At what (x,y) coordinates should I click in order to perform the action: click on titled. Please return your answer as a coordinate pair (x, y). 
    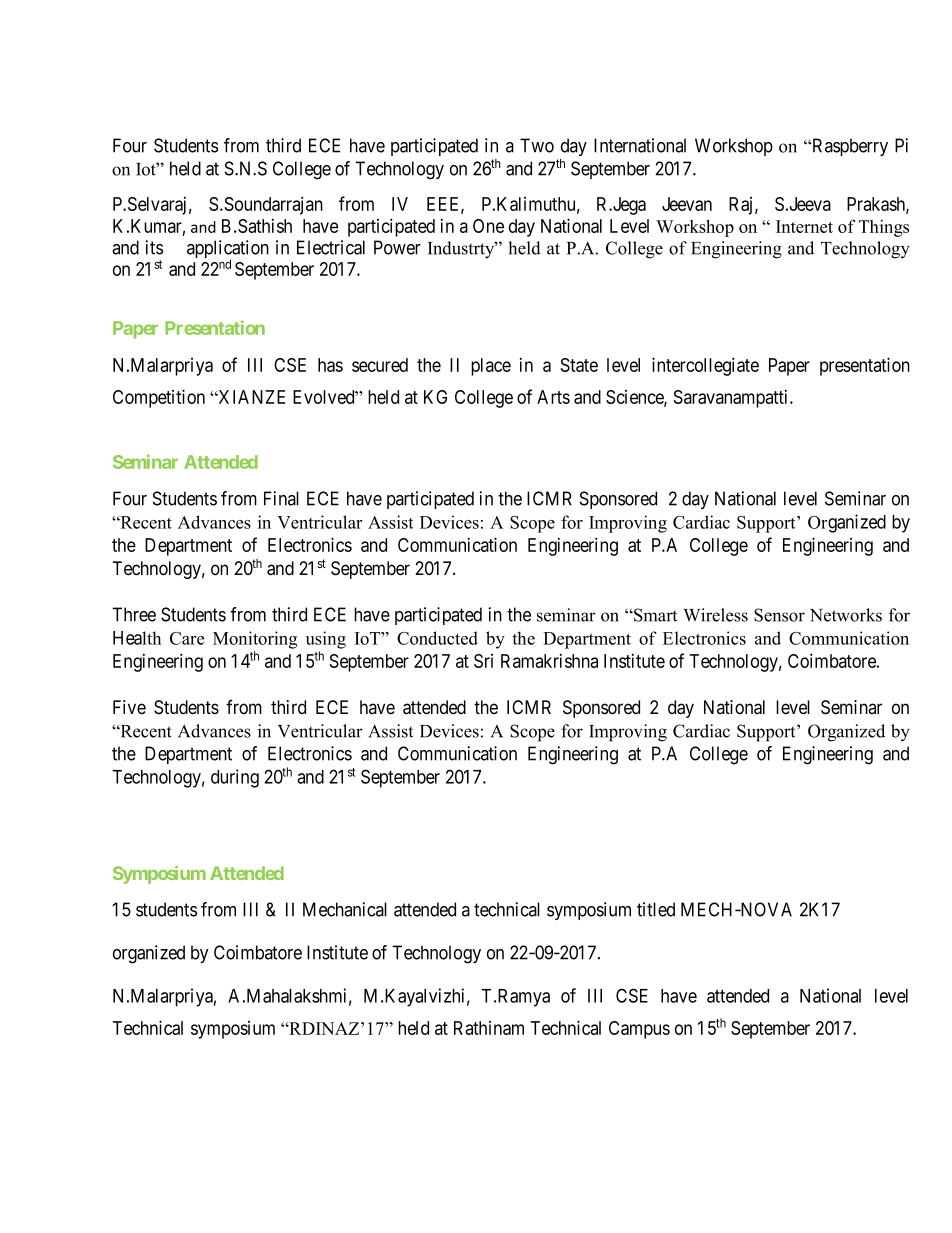
    Looking at the image, I should click on (656, 909).
